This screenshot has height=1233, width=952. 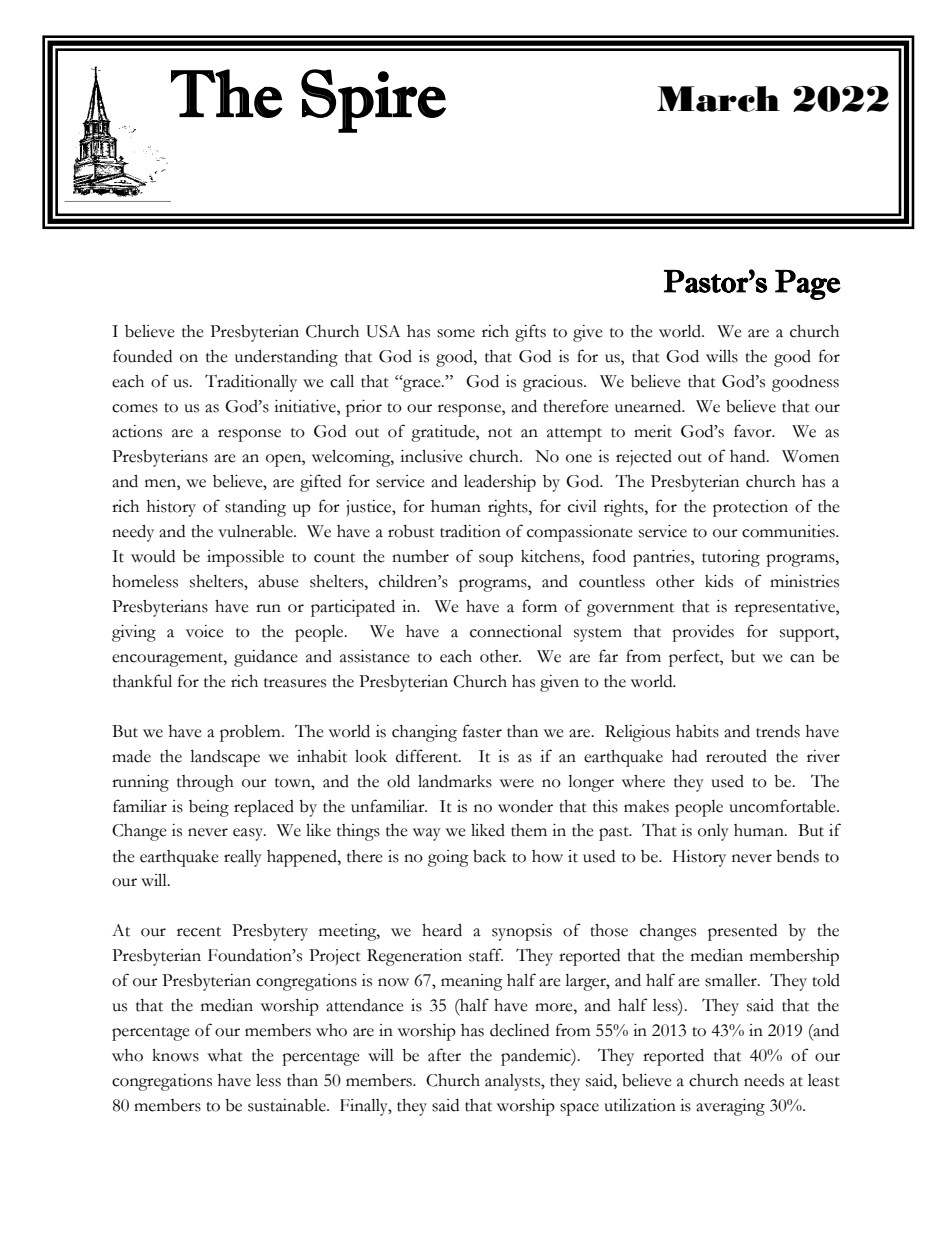 I want to click on Page, so click(x=808, y=285).
